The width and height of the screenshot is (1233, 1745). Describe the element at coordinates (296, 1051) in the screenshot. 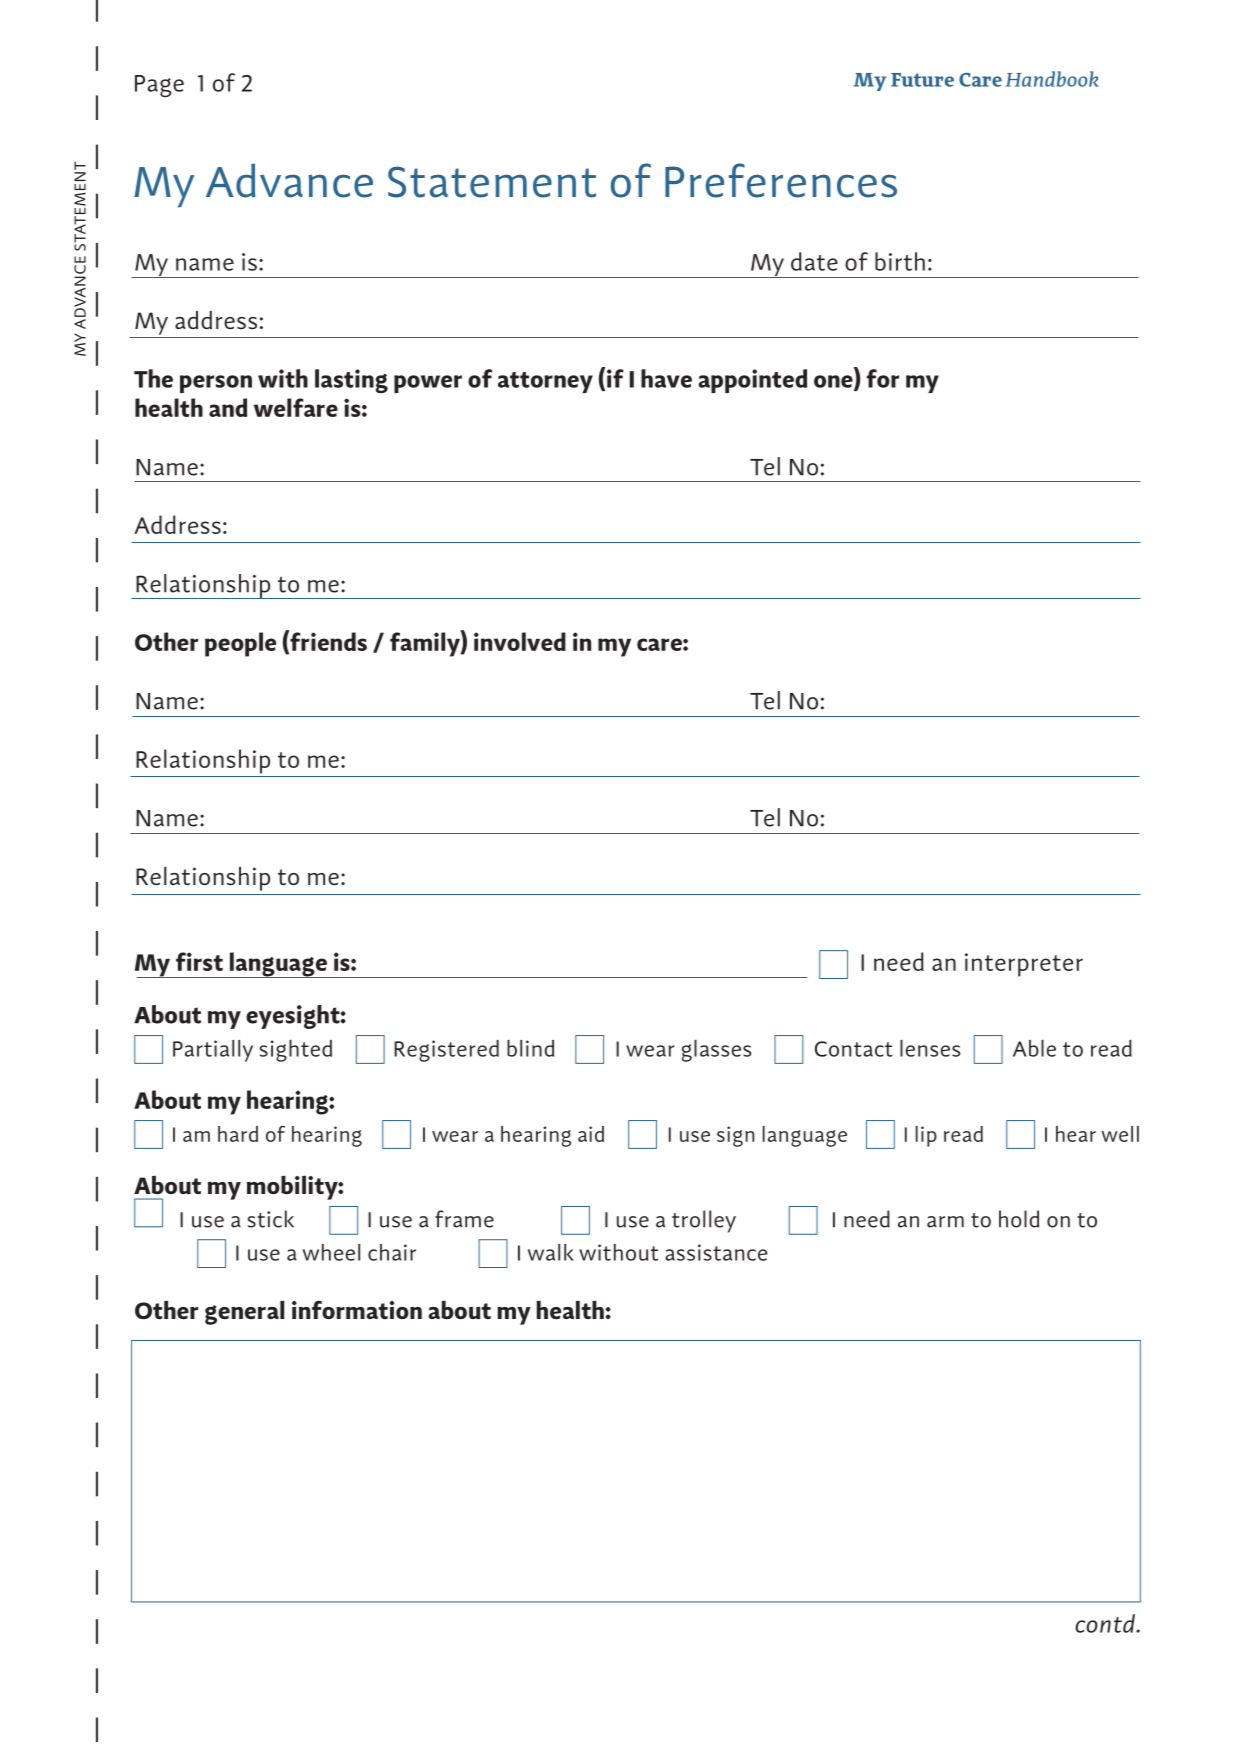

I see `sighted` at that location.
